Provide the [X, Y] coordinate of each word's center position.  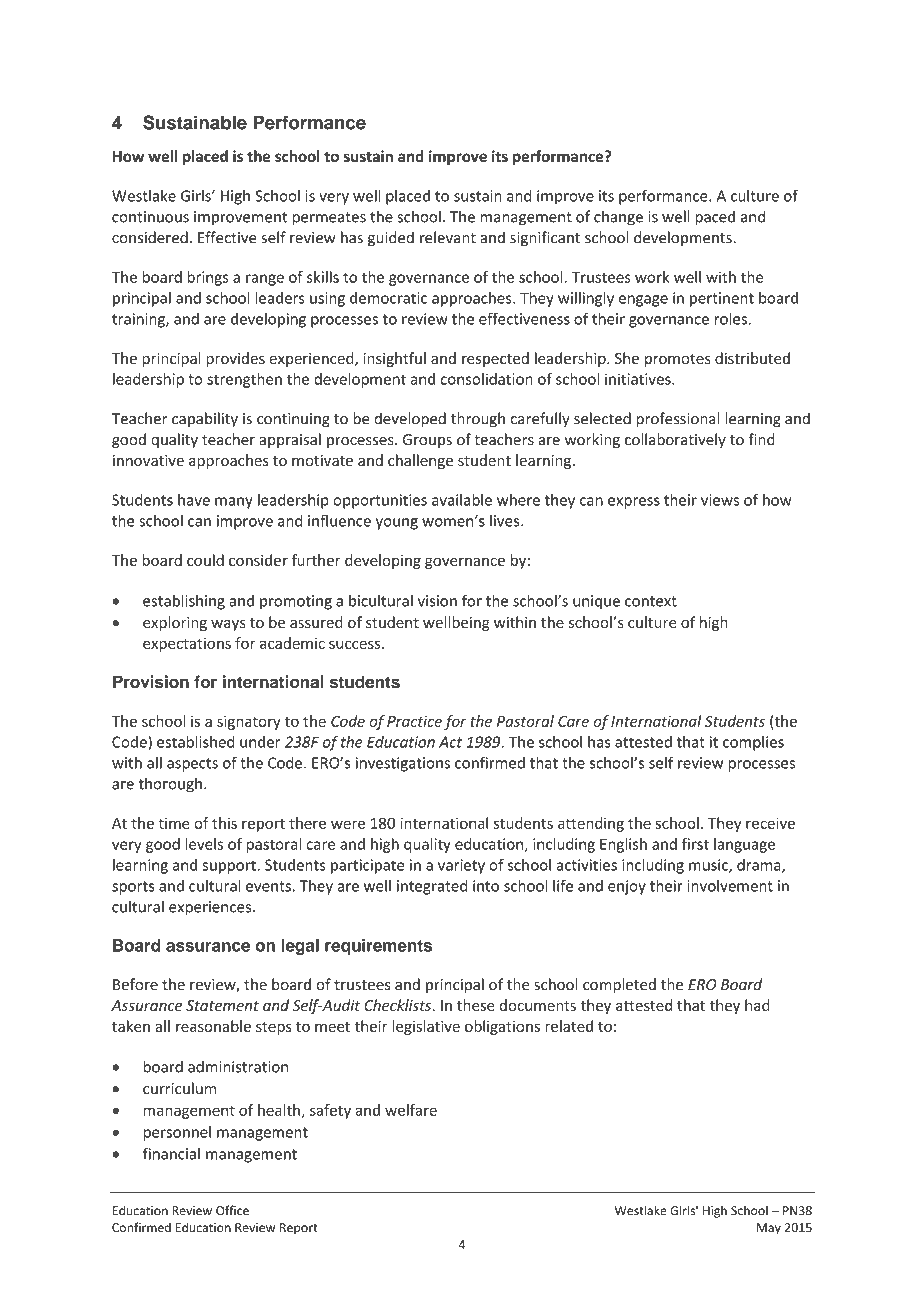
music [709, 866]
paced [715, 218]
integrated [432, 887]
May [769, 1229]
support [230, 867]
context [651, 601]
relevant [448, 237]
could [205, 560]
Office [232, 1210]
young [397, 524]
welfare [411, 1110]
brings [208, 278]
